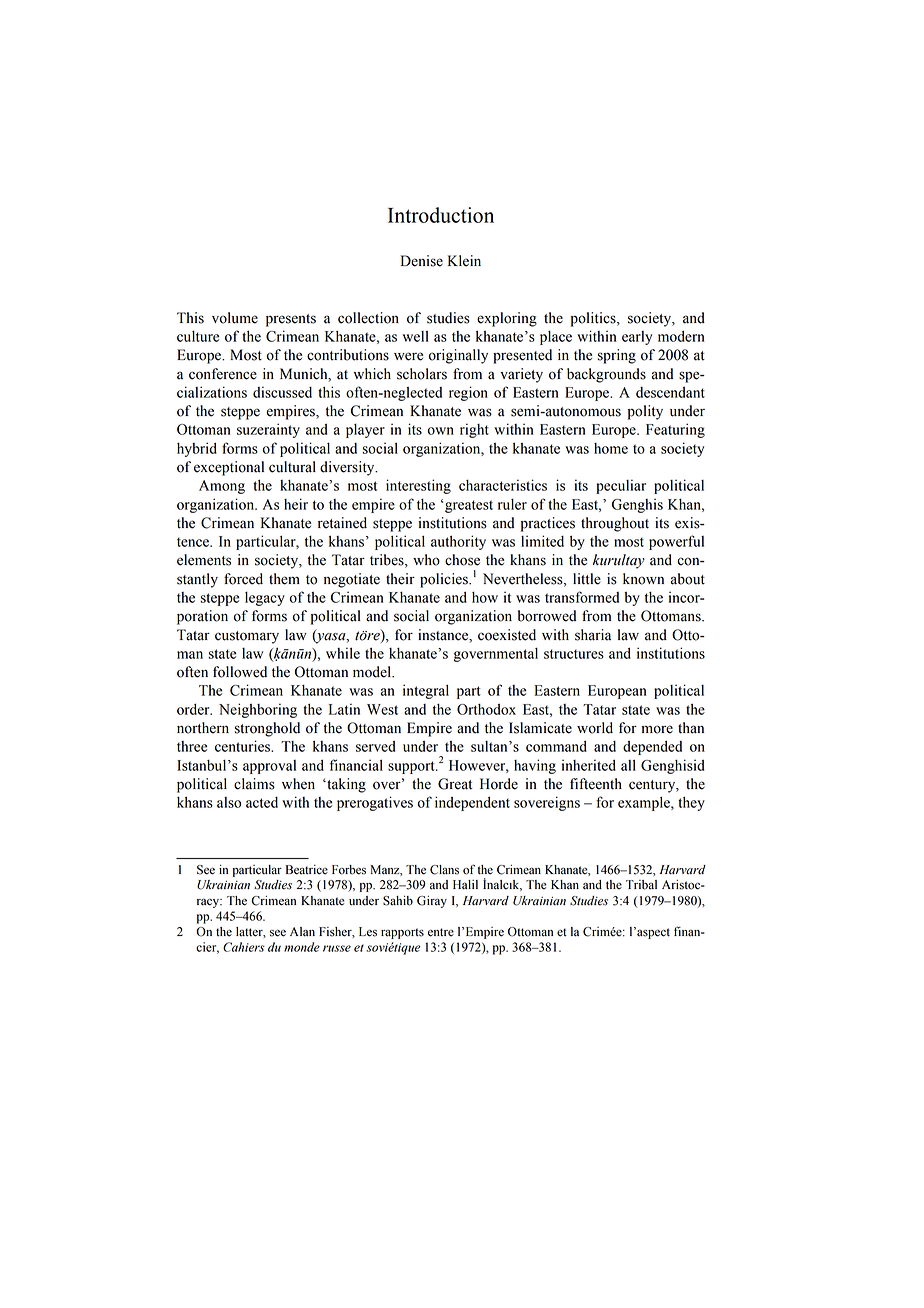  Describe the element at coordinates (594, 319) in the image. I see `politics` at that location.
